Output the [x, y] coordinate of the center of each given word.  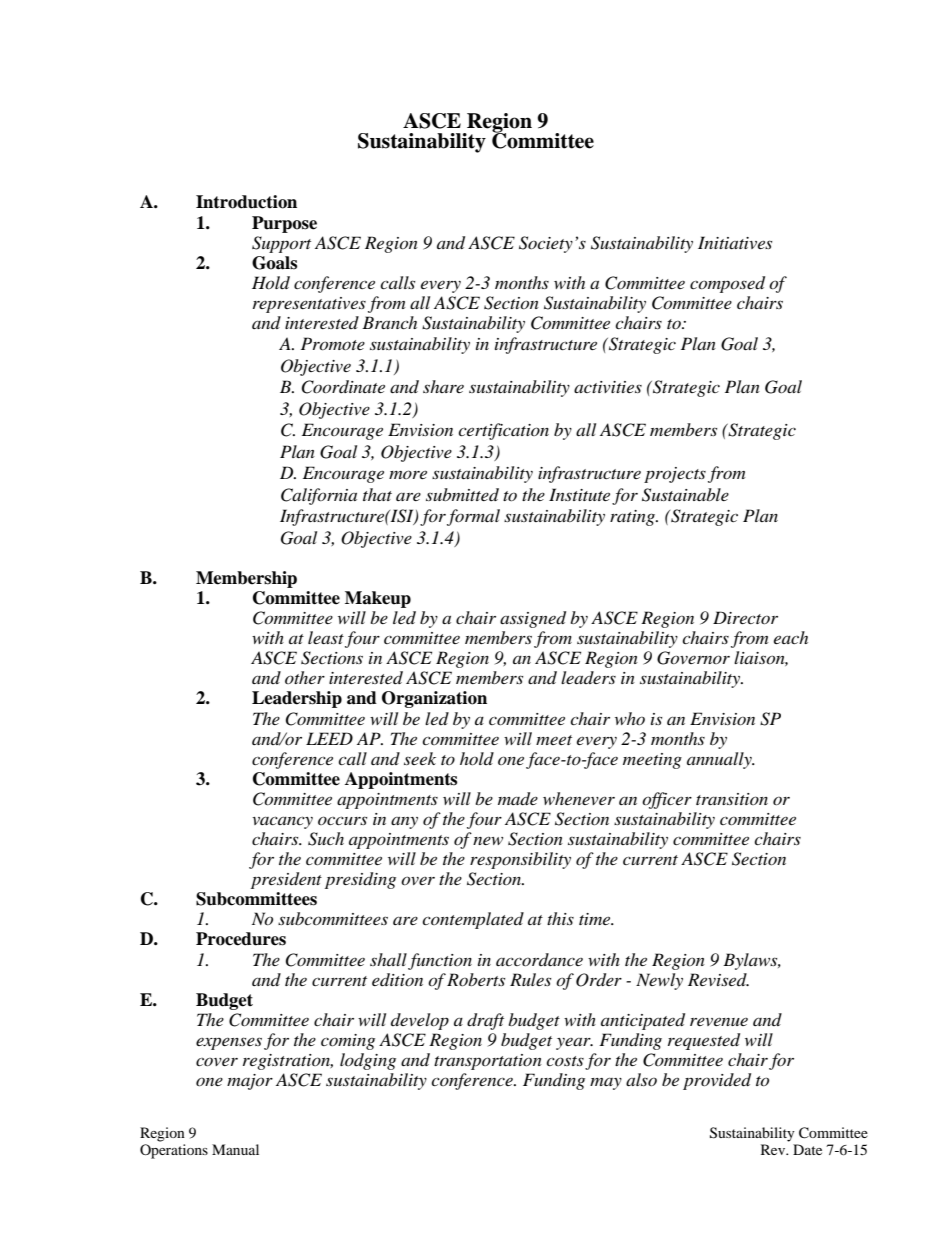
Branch [389, 322]
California [319, 496]
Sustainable [685, 495]
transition [732, 799]
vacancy [282, 822]
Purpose [284, 224]
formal [473, 517]
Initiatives [735, 242]
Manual [235, 1149]
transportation [488, 1062]
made [518, 799]
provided [717, 1081]
